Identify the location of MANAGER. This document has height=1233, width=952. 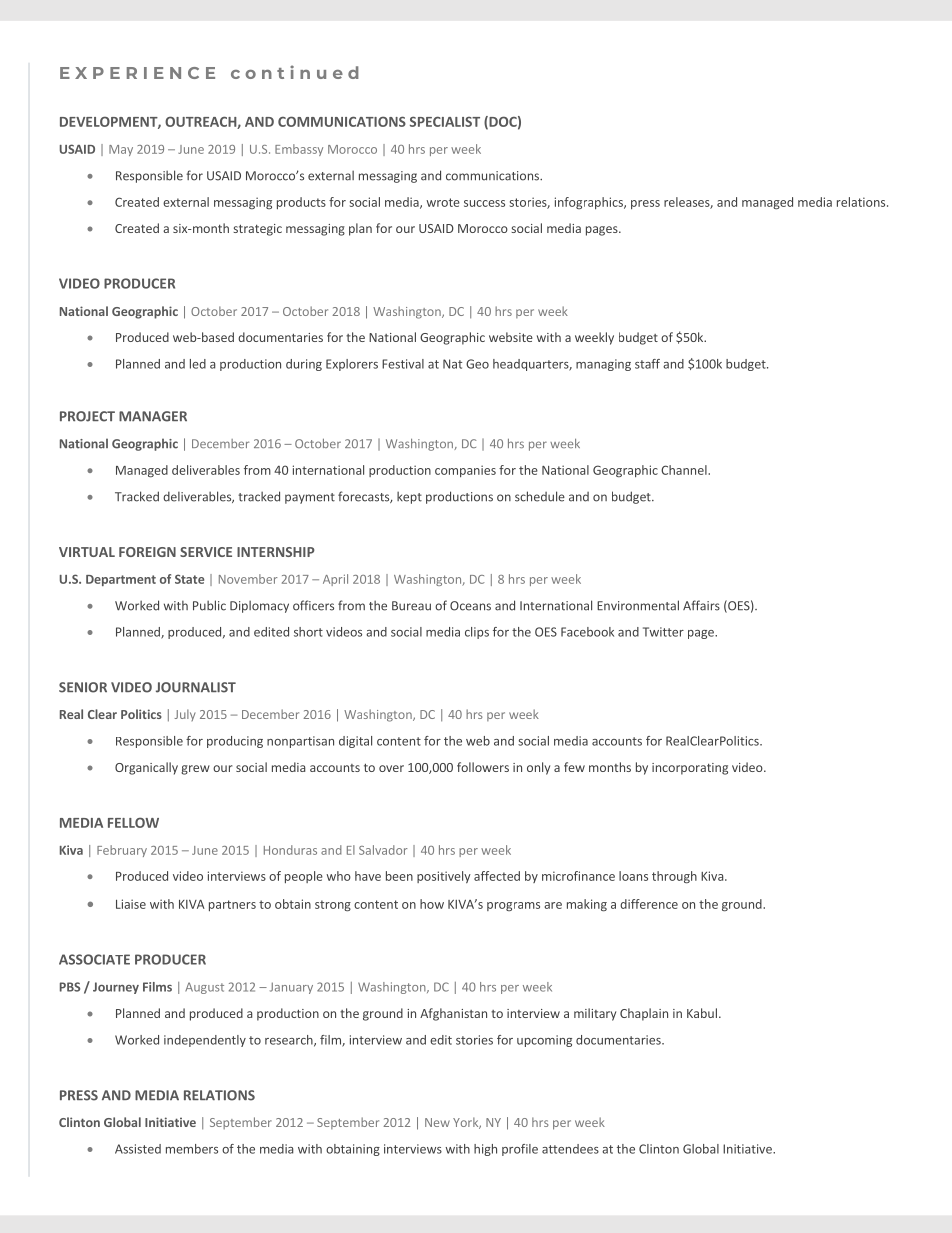
(153, 416).
